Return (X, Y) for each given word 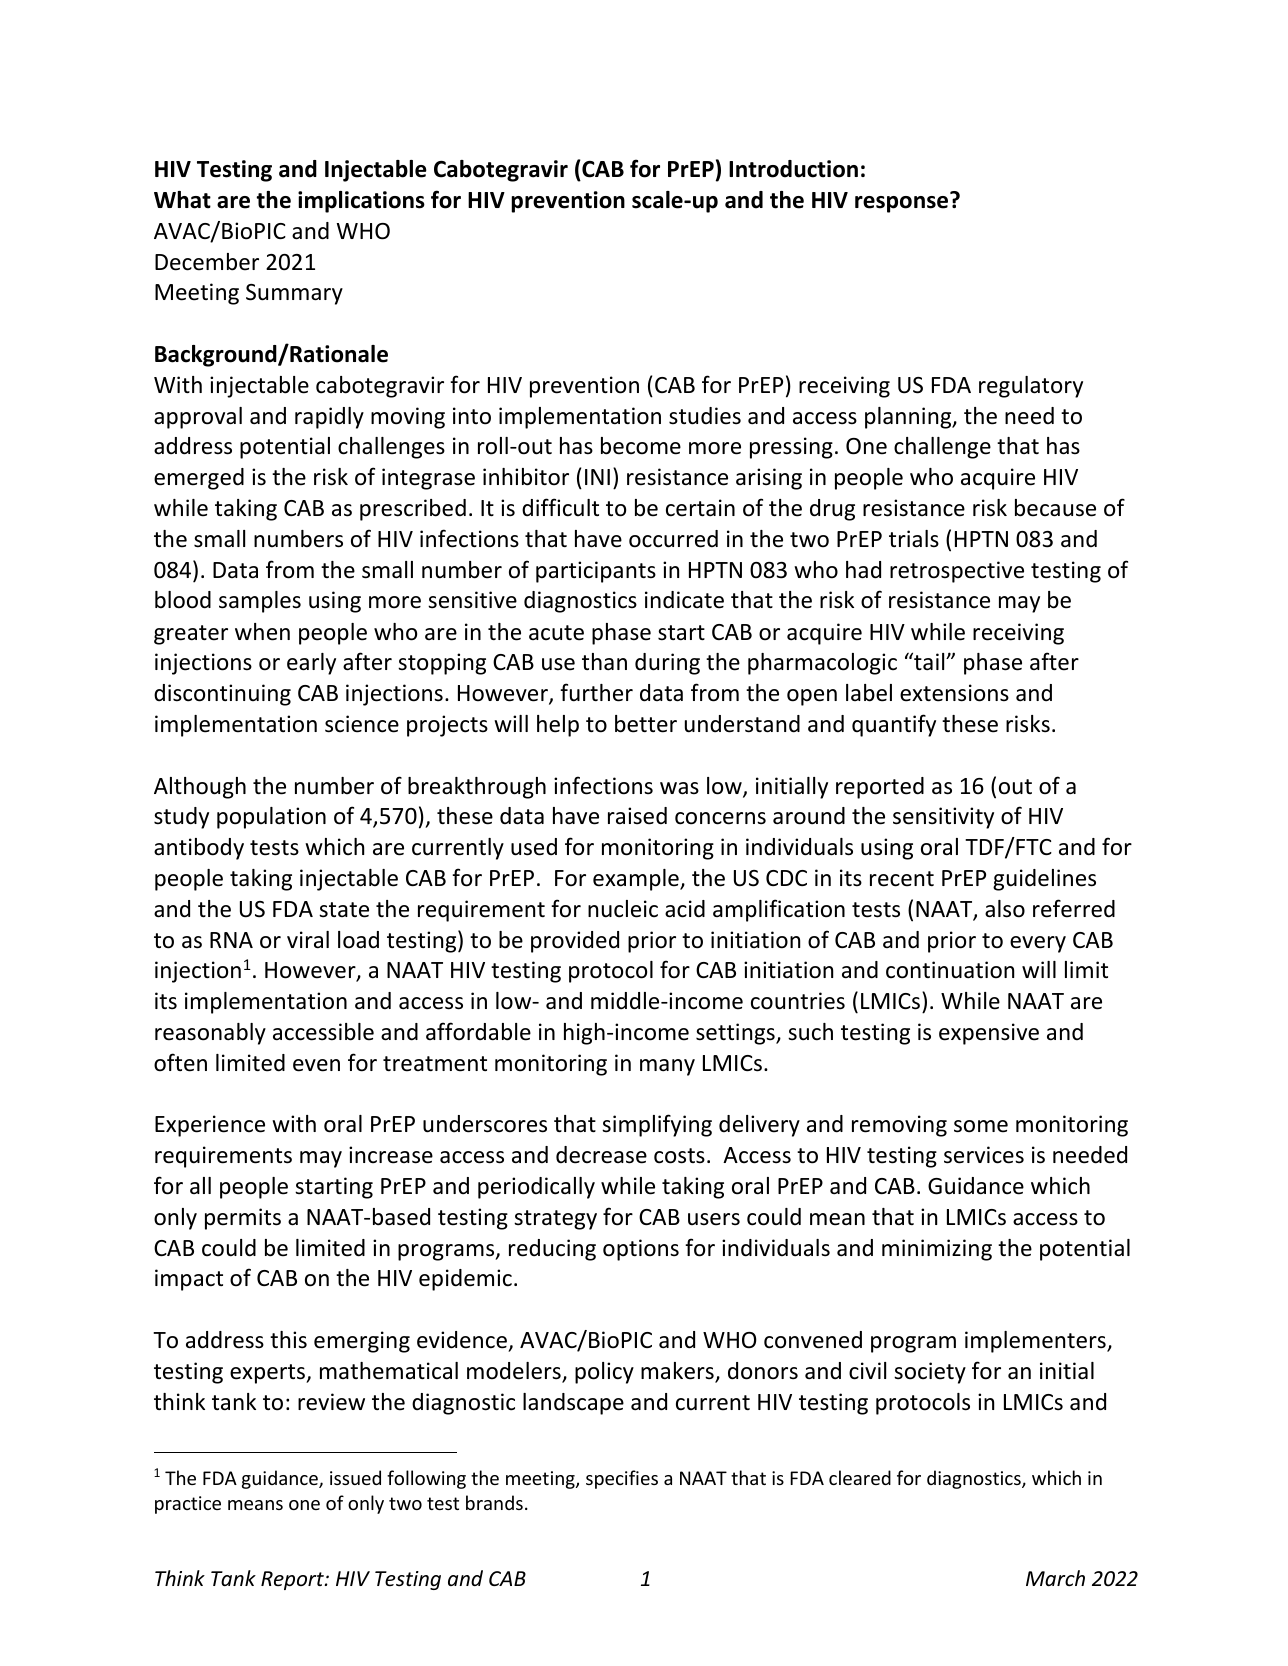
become (641, 446)
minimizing (937, 1250)
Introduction (793, 169)
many (667, 1067)
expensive (989, 1034)
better (646, 724)
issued (355, 1477)
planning (909, 418)
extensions (954, 693)
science (362, 724)
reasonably (210, 1034)
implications (361, 202)
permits (243, 1219)
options (641, 1250)
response (901, 204)
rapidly (329, 418)
